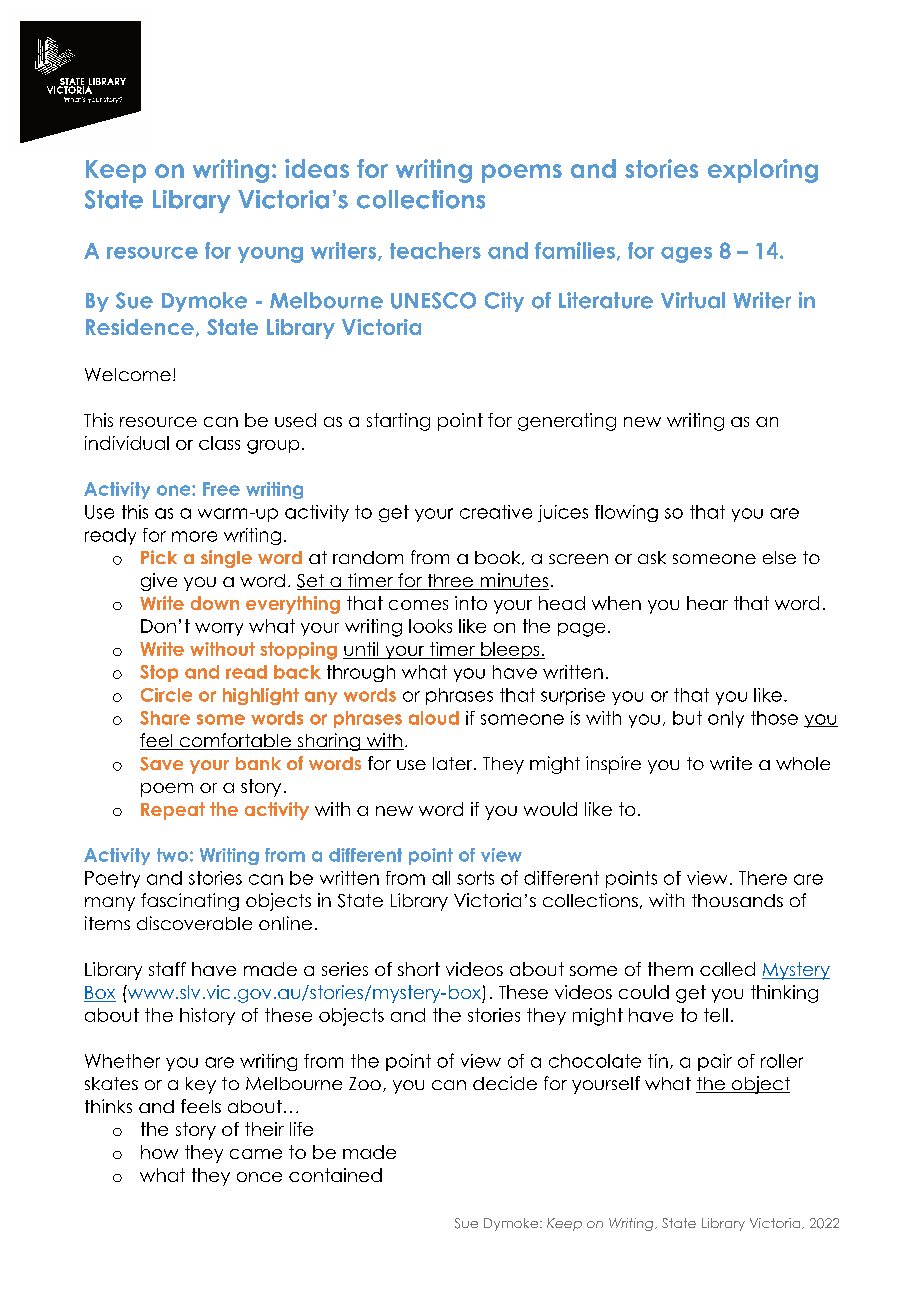  What do you see at coordinates (505, 1083) in the screenshot?
I see `decide` at bounding box center [505, 1083].
